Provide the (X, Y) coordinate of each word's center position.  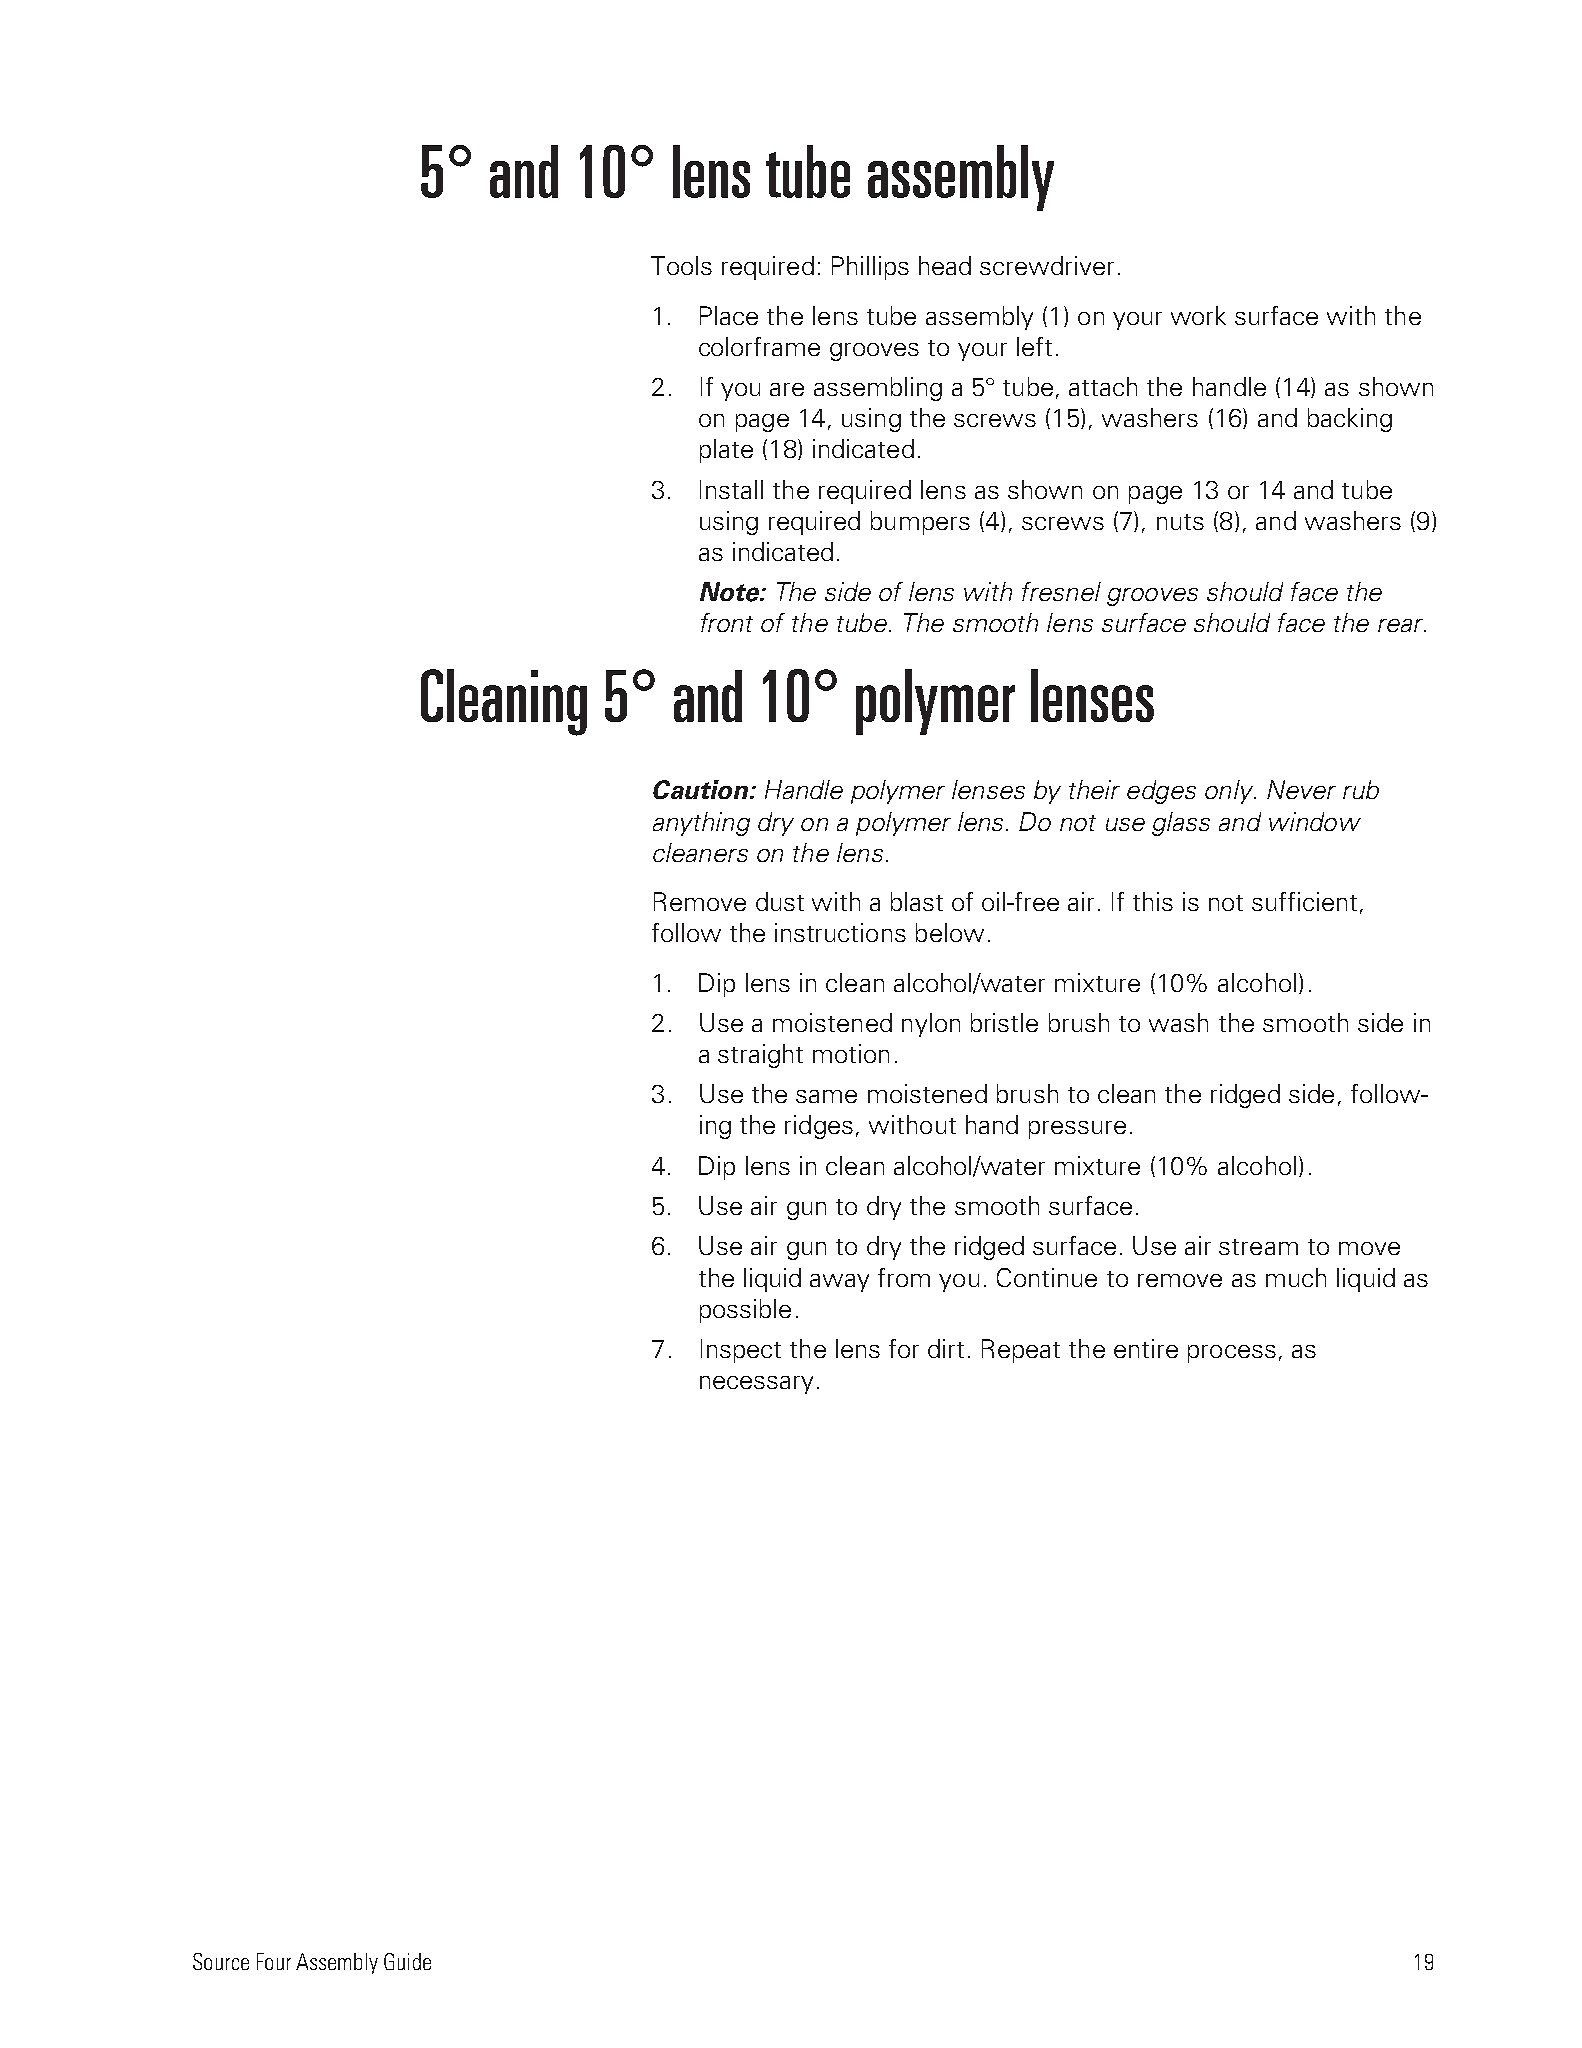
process (1232, 1354)
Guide (407, 1961)
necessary (756, 1385)
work (1198, 315)
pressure (1077, 1130)
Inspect (741, 1351)
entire (1146, 1348)
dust (780, 901)
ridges (819, 1127)
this (1153, 901)
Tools (681, 265)
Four (274, 1961)
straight (760, 1056)
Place (729, 315)
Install (731, 489)
